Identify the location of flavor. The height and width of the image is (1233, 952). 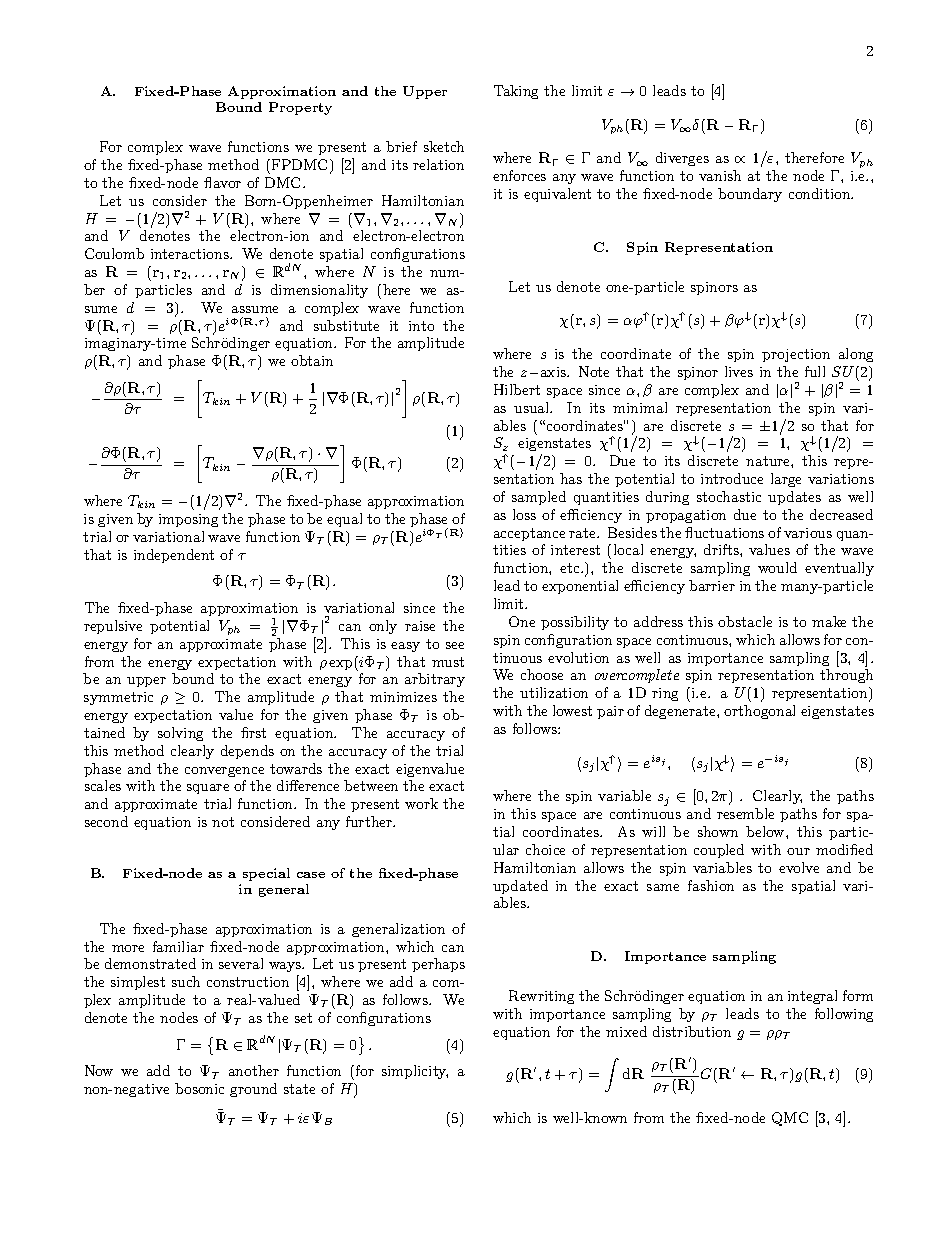
(222, 182).
